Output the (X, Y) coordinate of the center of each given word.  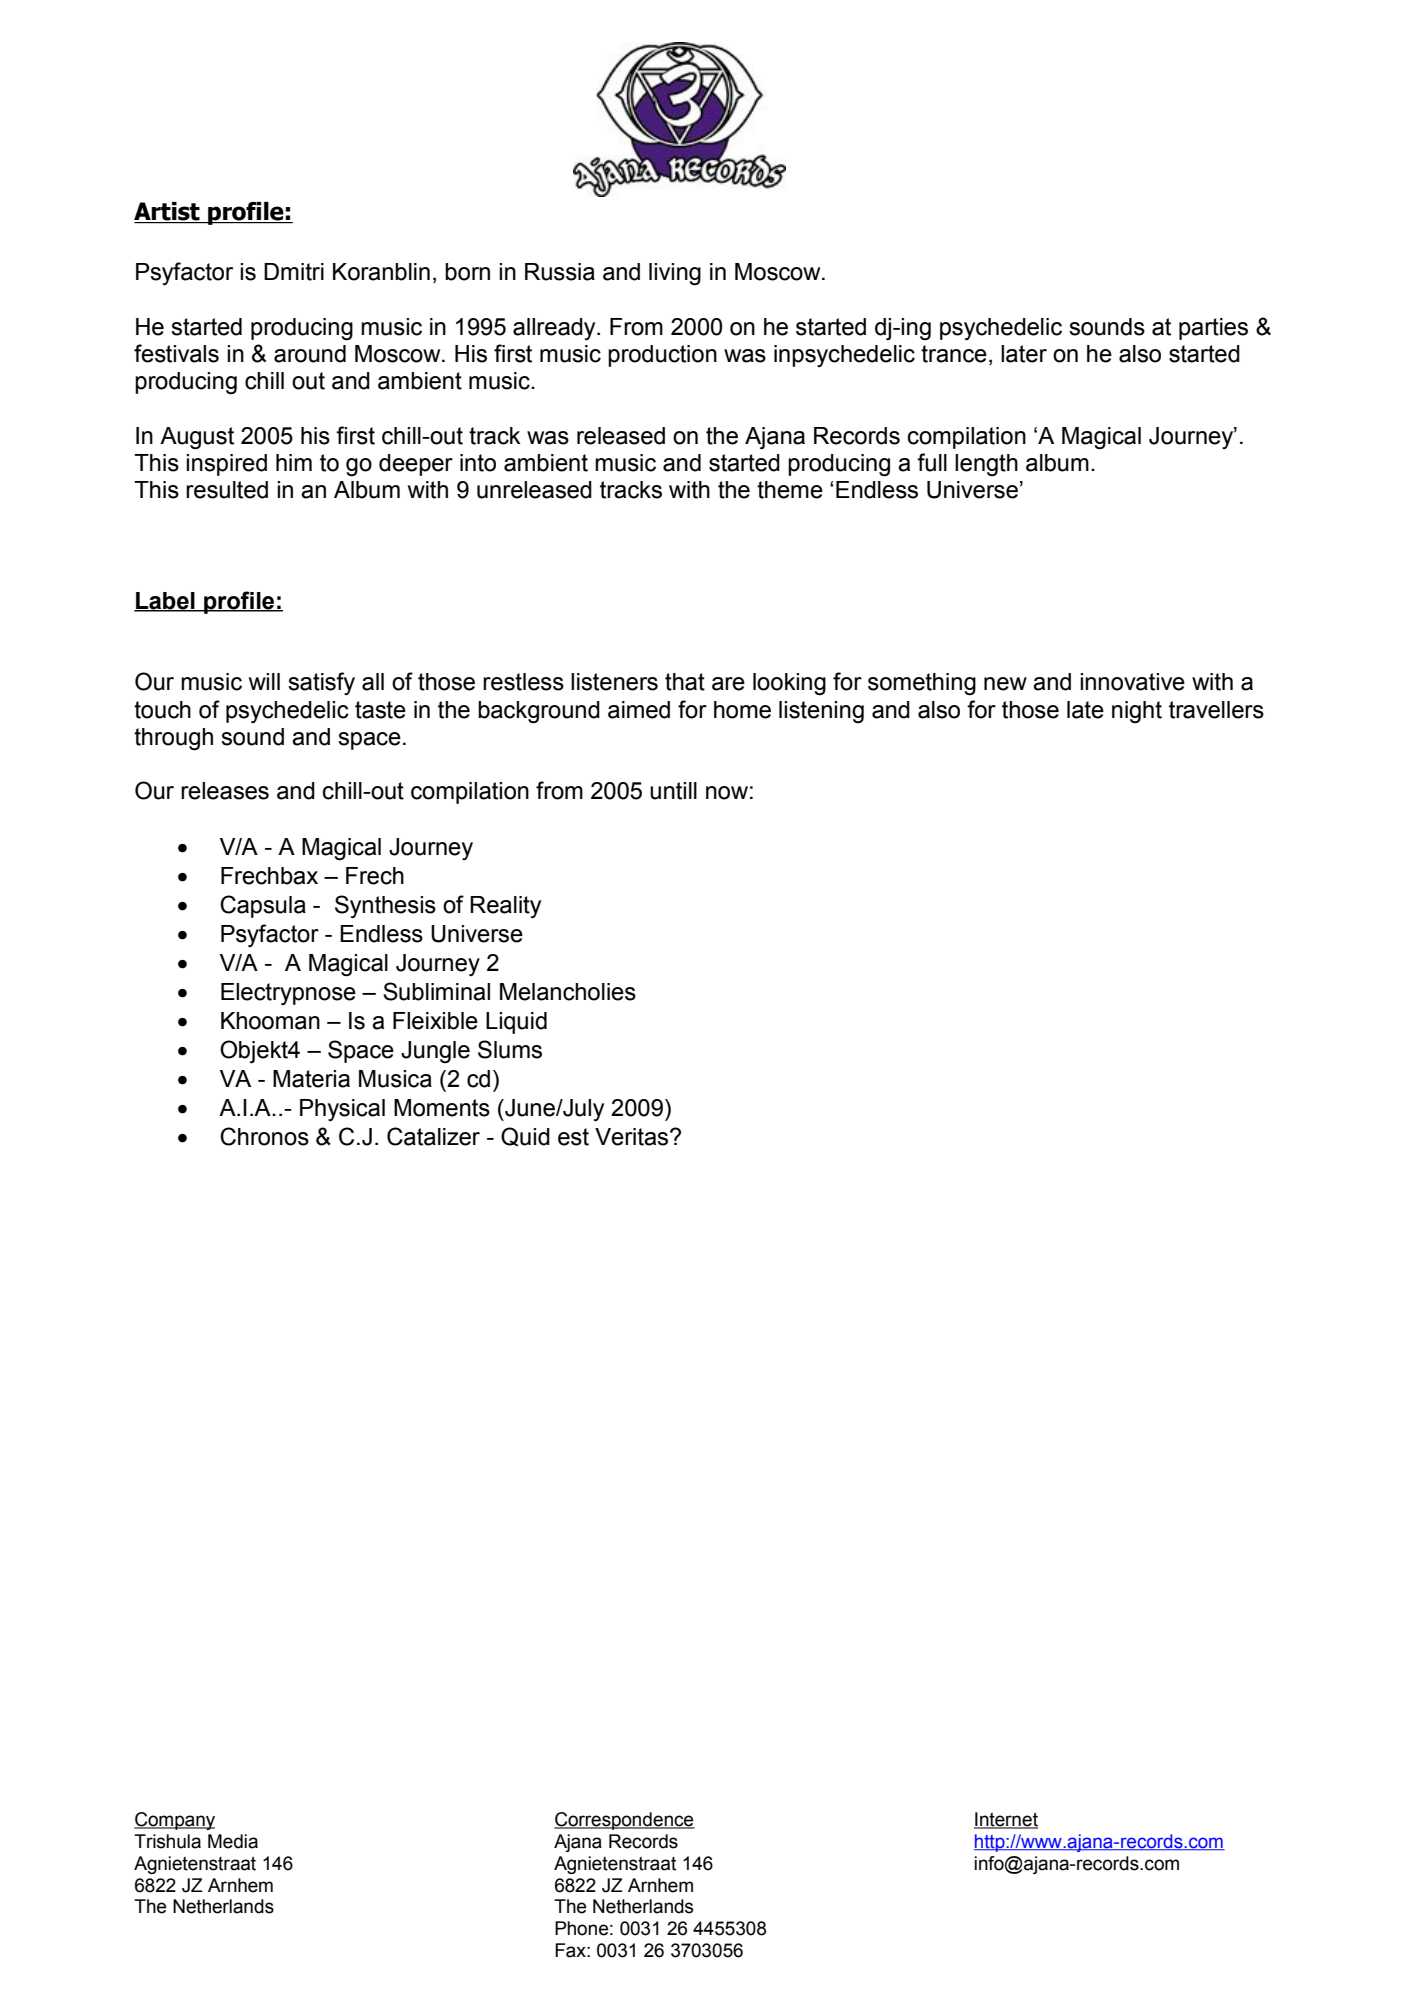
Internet (1006, 1820)
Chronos (264, 1136)
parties (1213, 329)
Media (233, 1841)
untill (673, 791)
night (1137, 712)
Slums (510, 1049)
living (675, 274)
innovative (1132, 682)
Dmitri (294, 272)
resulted (227, 490)
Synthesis (385, 906)
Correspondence (624, 1821)
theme (790, 490)
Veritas (633, 1137)
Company (174, 1821)
